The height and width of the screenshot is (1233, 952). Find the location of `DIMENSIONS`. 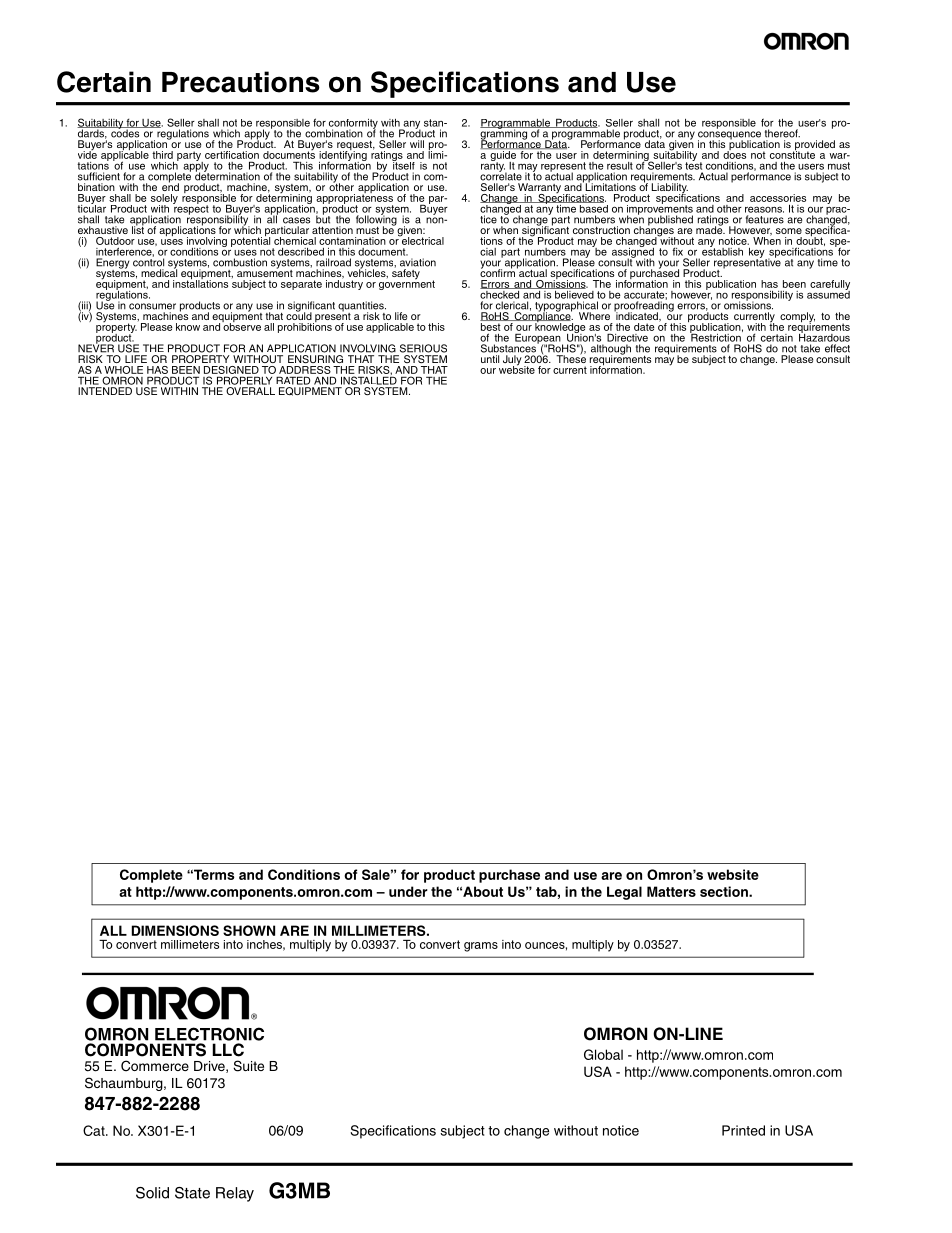

DIMENSIONS is located at coordinates (175, 930).
